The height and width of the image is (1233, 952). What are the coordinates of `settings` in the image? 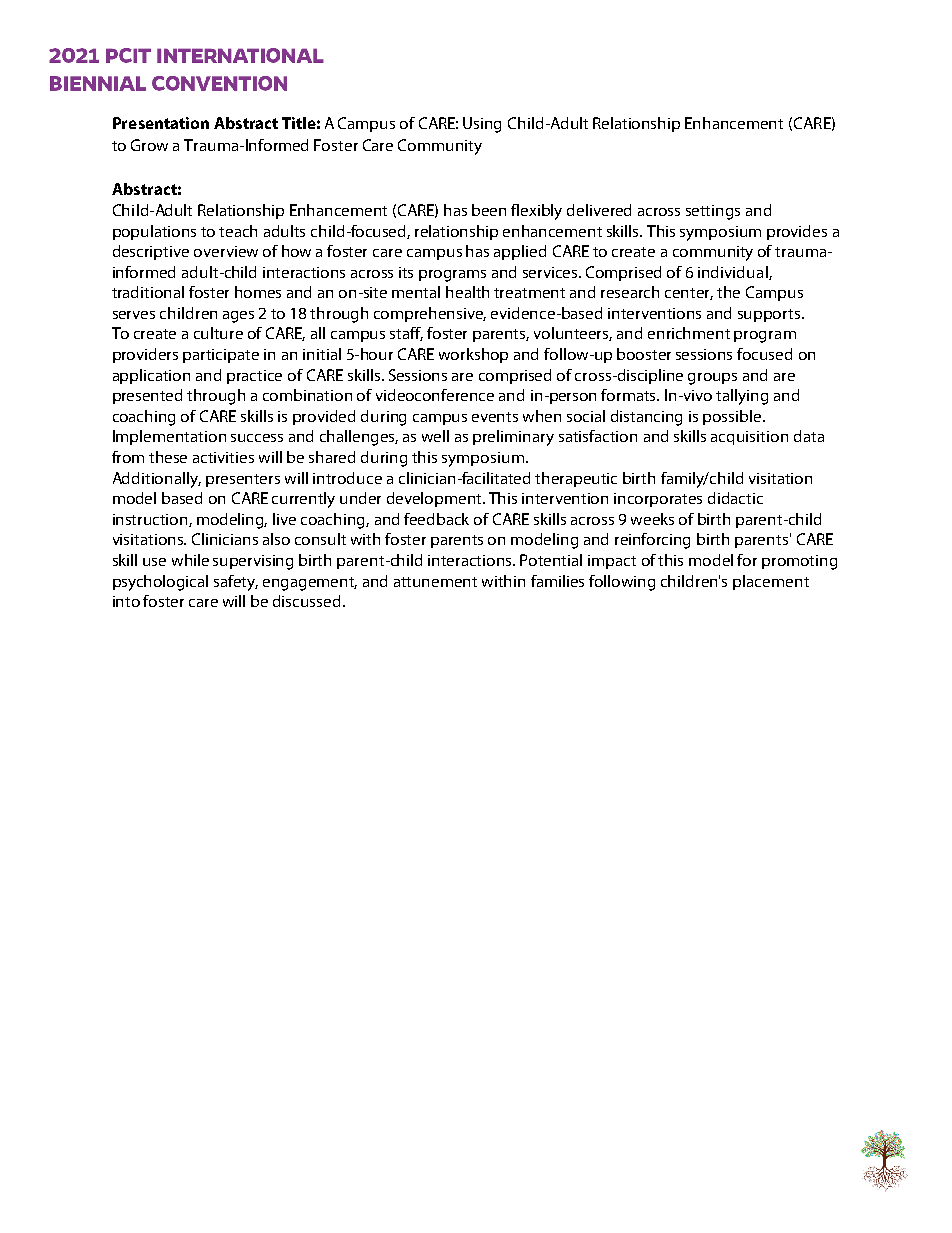 It's located at (713, 212).
